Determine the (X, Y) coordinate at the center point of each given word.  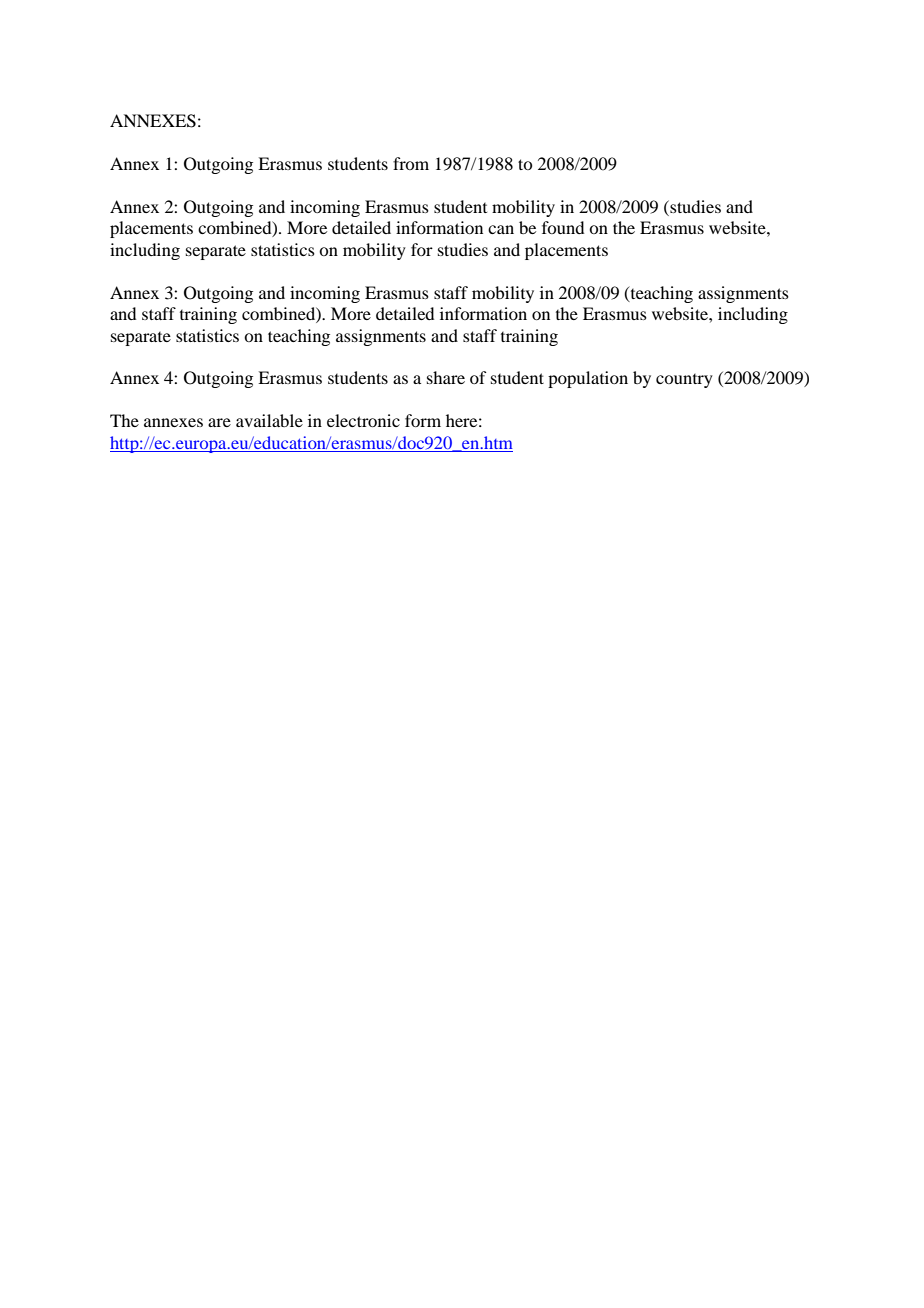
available (269, 420)
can (501, 229)
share (446, 377)
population (588, 379)
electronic (363, 420)
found (563, 227)
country (684, 381)
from (411, 163)
